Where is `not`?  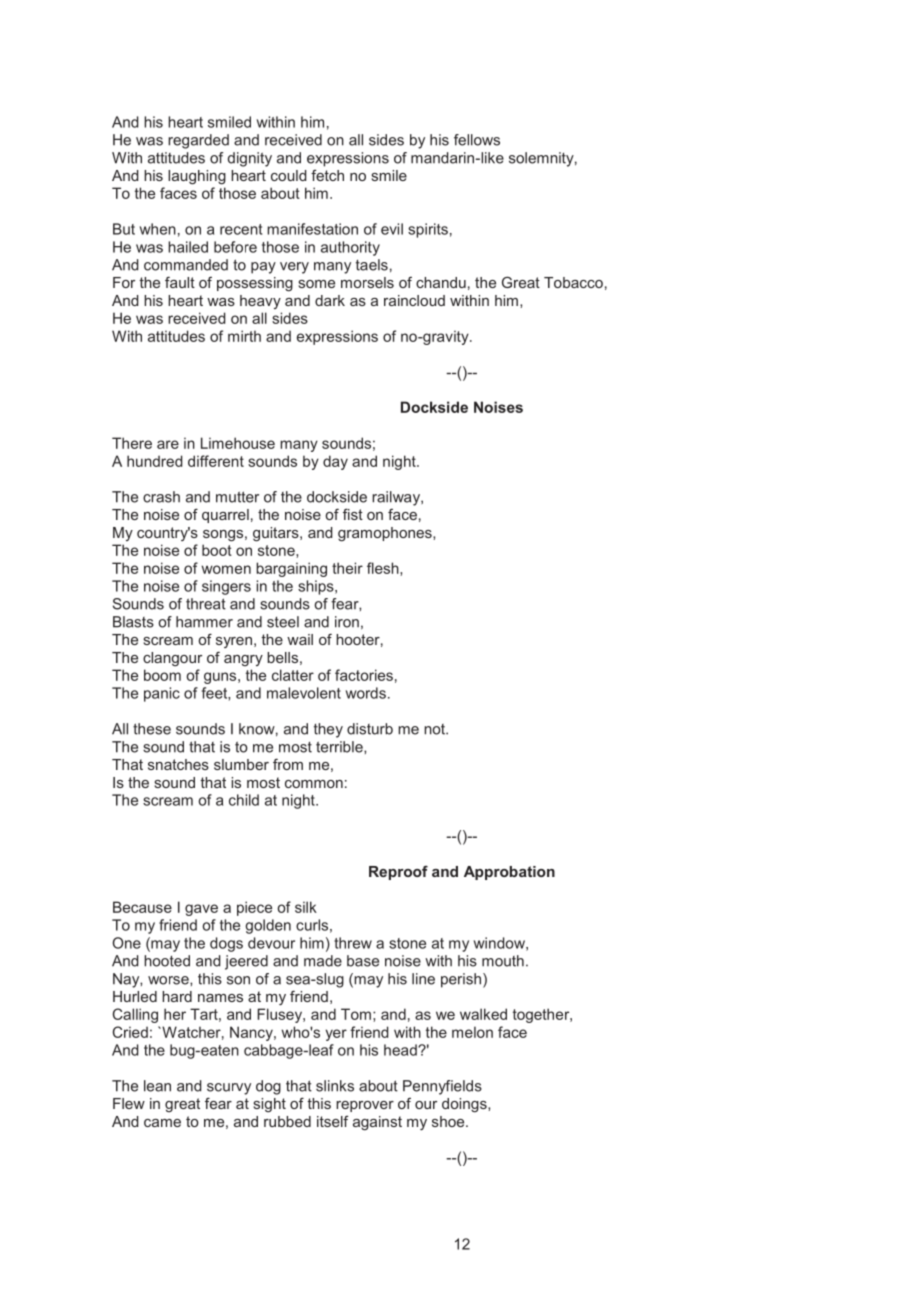 not is located at coordinates (435, 729).
